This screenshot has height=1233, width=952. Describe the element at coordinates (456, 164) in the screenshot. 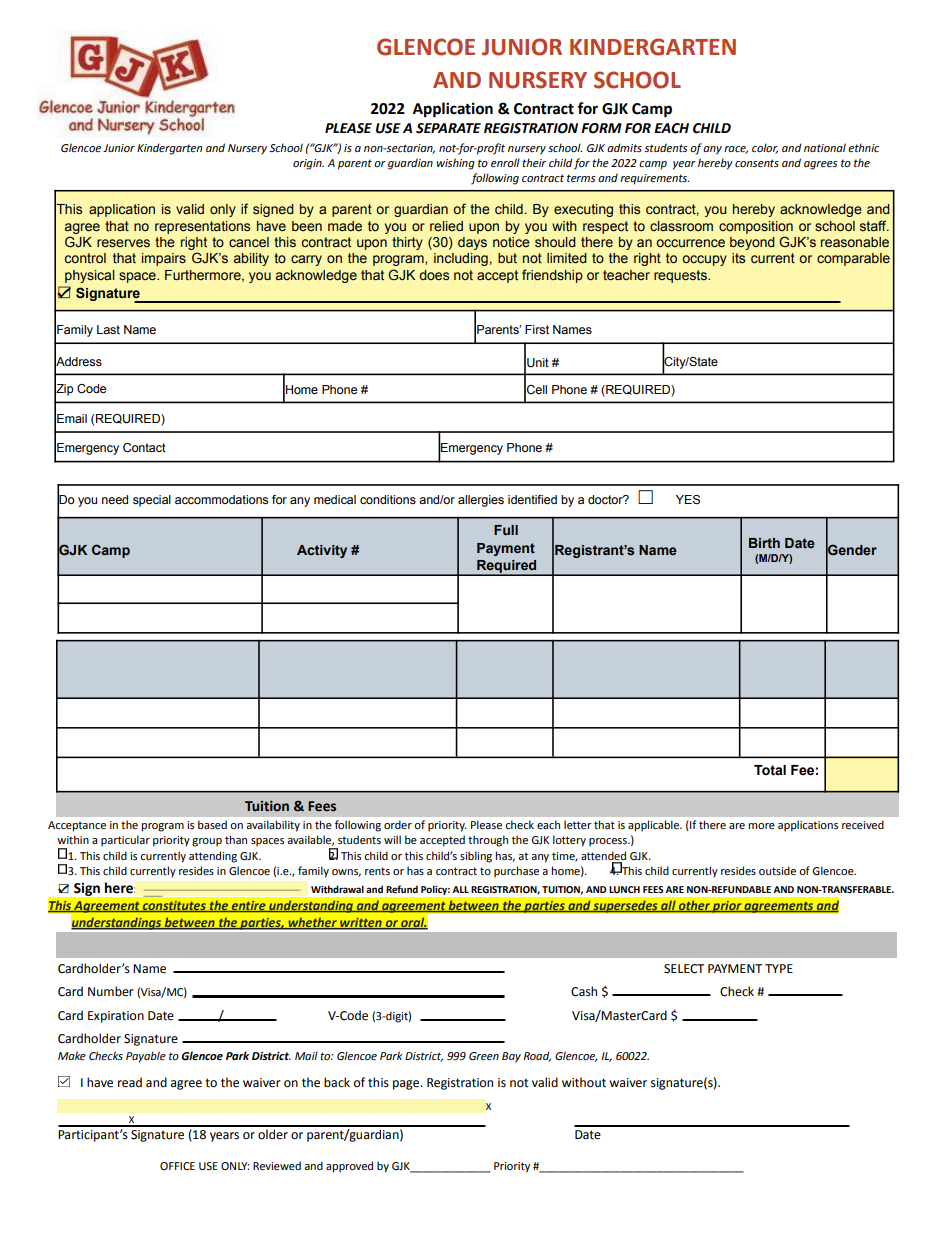

I see `wishing` at that location.
